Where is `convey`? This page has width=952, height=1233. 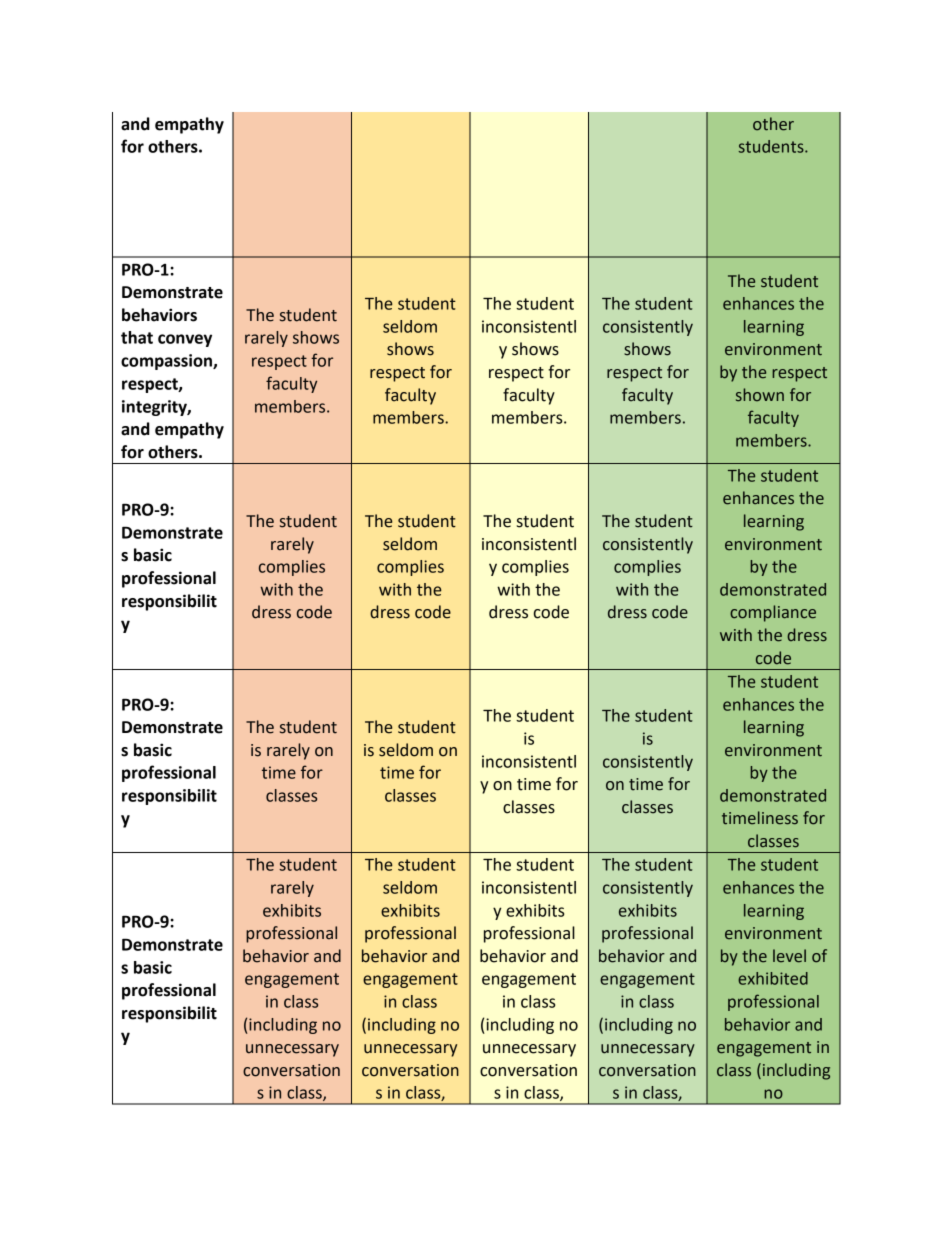
convey is located at coordinates (185, 340).
